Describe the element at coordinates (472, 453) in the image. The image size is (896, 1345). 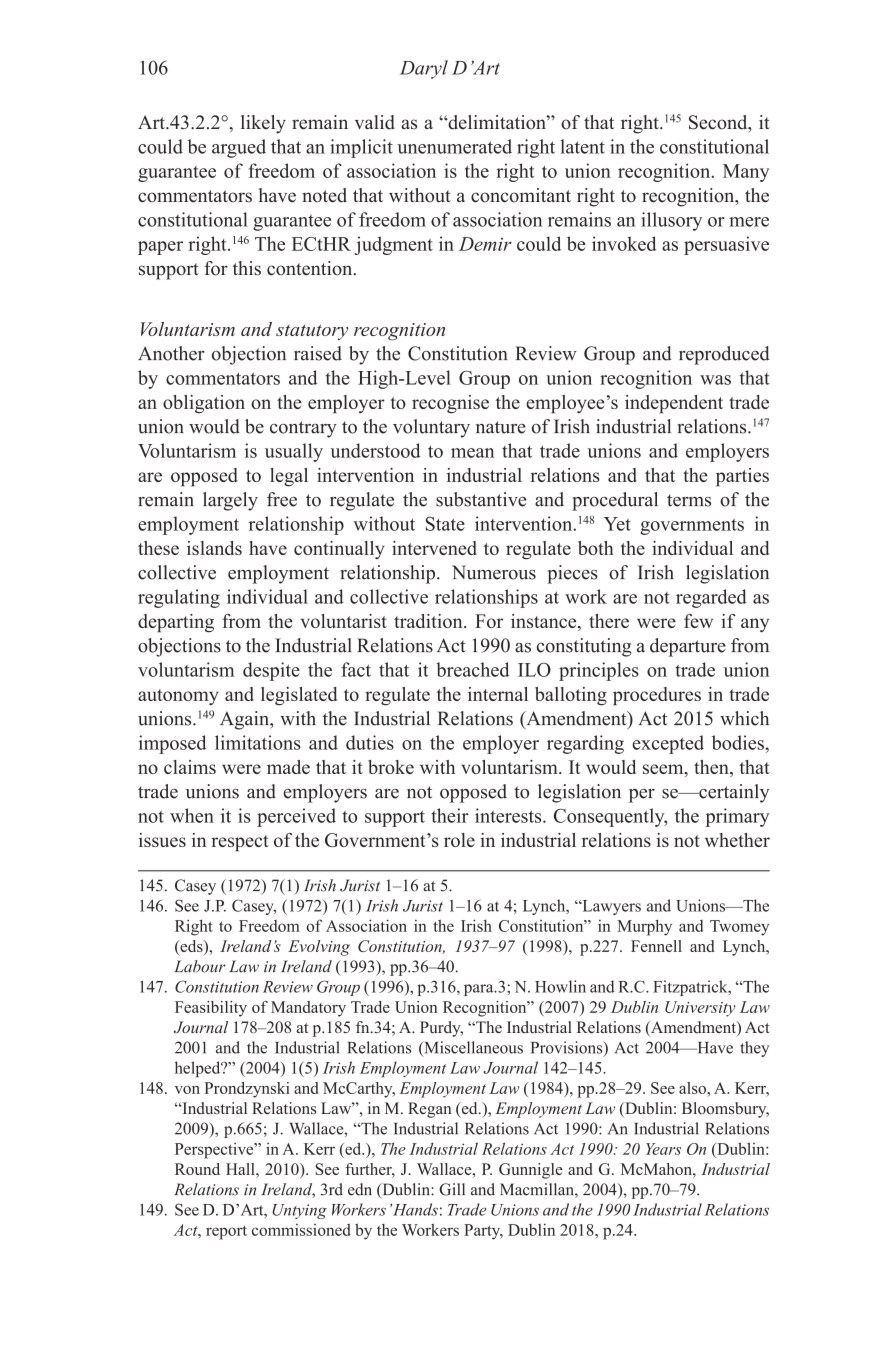
I see `mean` at that location.
